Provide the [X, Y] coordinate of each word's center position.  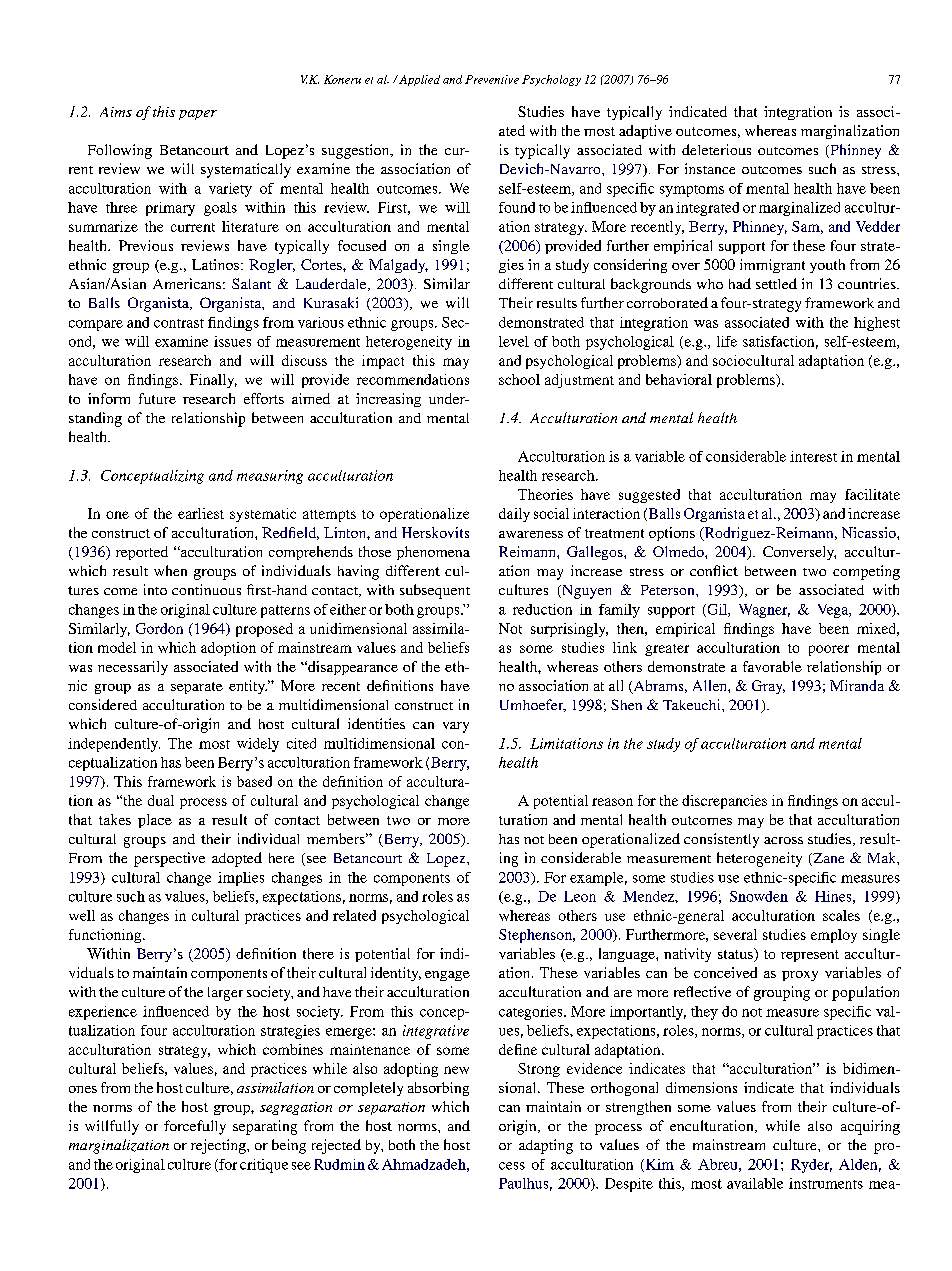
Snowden [759, 896]
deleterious [716, 149]
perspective [169, 859]
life [727, 341]
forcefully [195, 1127]
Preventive [492, 79]
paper [198, 115]
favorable [772, 666]
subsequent [435, 591]
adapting [546, 1146]
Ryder [811, 1166]
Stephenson [536, 936]
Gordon [159, 628]
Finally [213, 381]
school [519, 379]
